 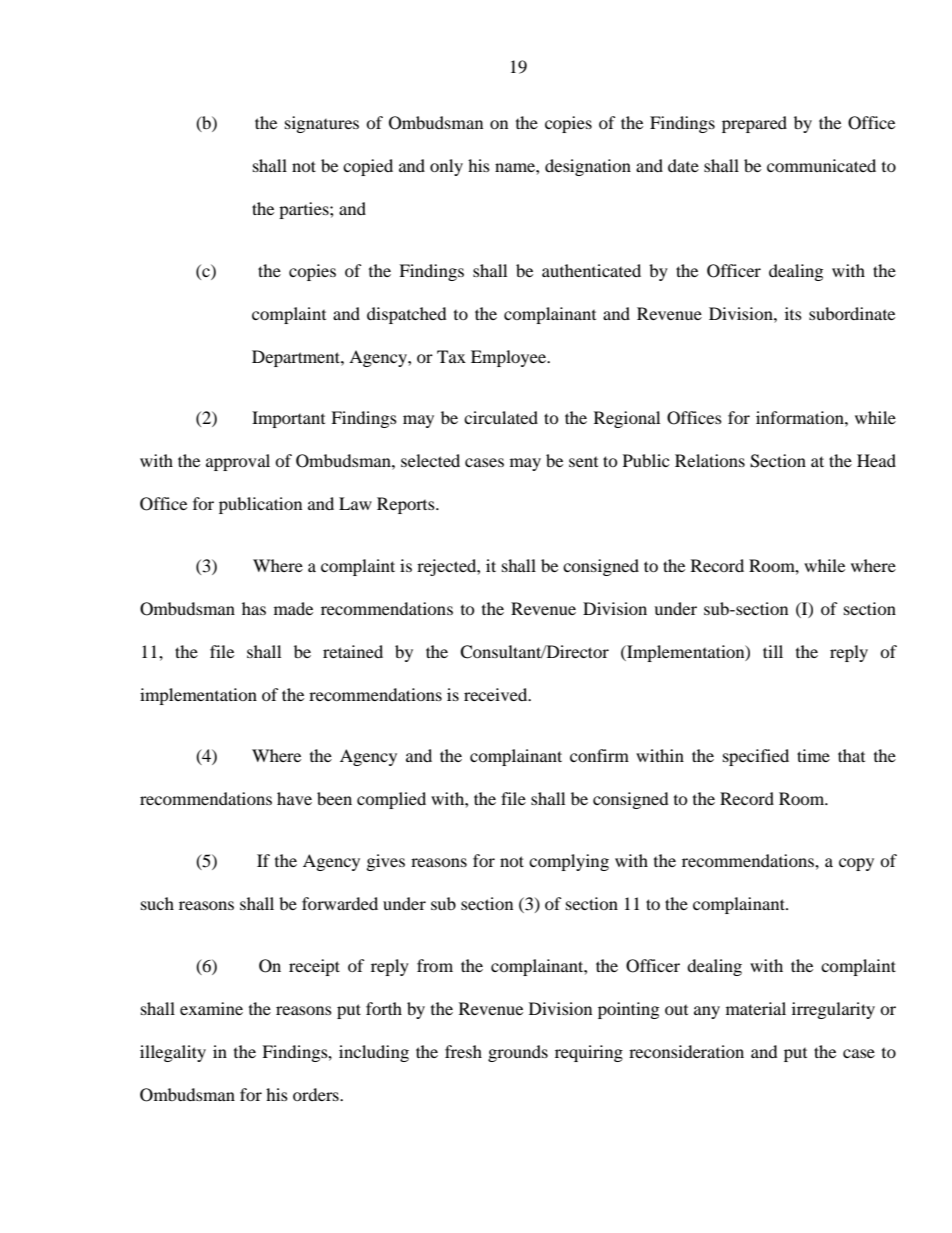 I want to click on grounds, so click(x=518, y=1053).
